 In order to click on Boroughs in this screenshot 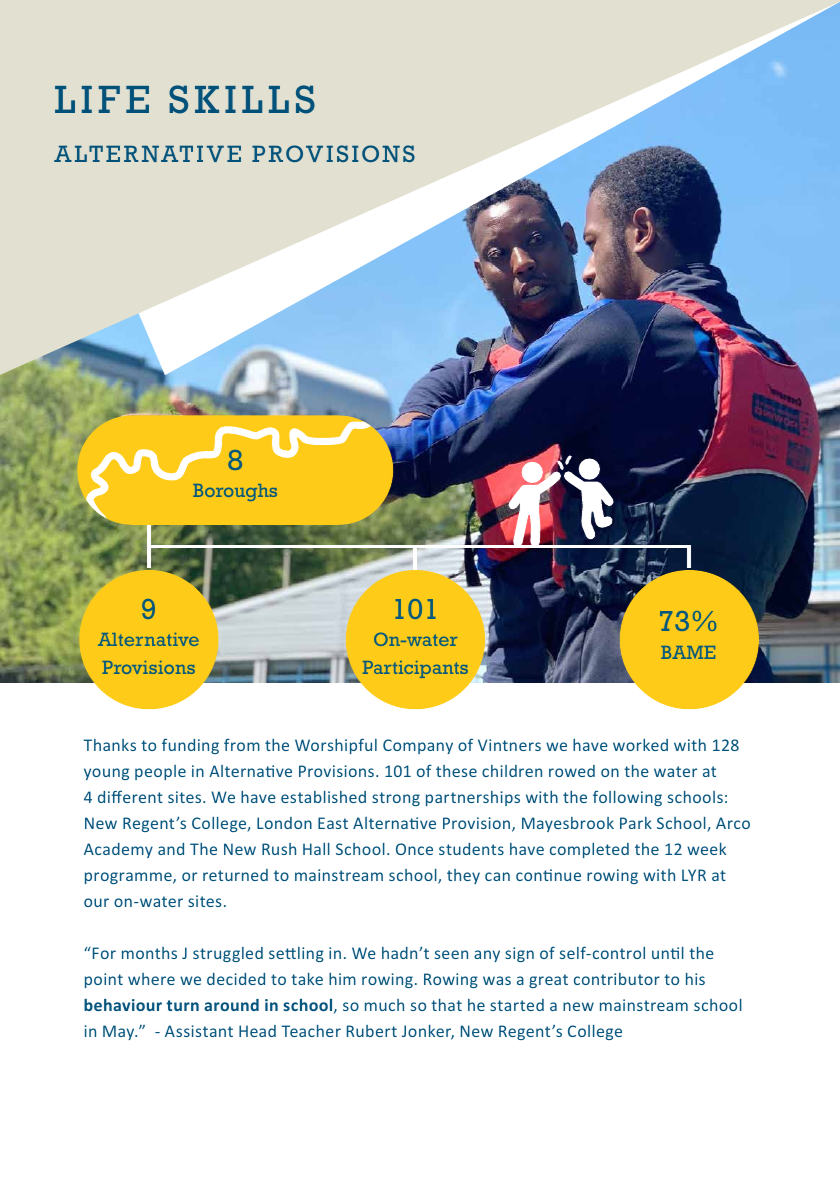, I will do `click(235, 492)`.
